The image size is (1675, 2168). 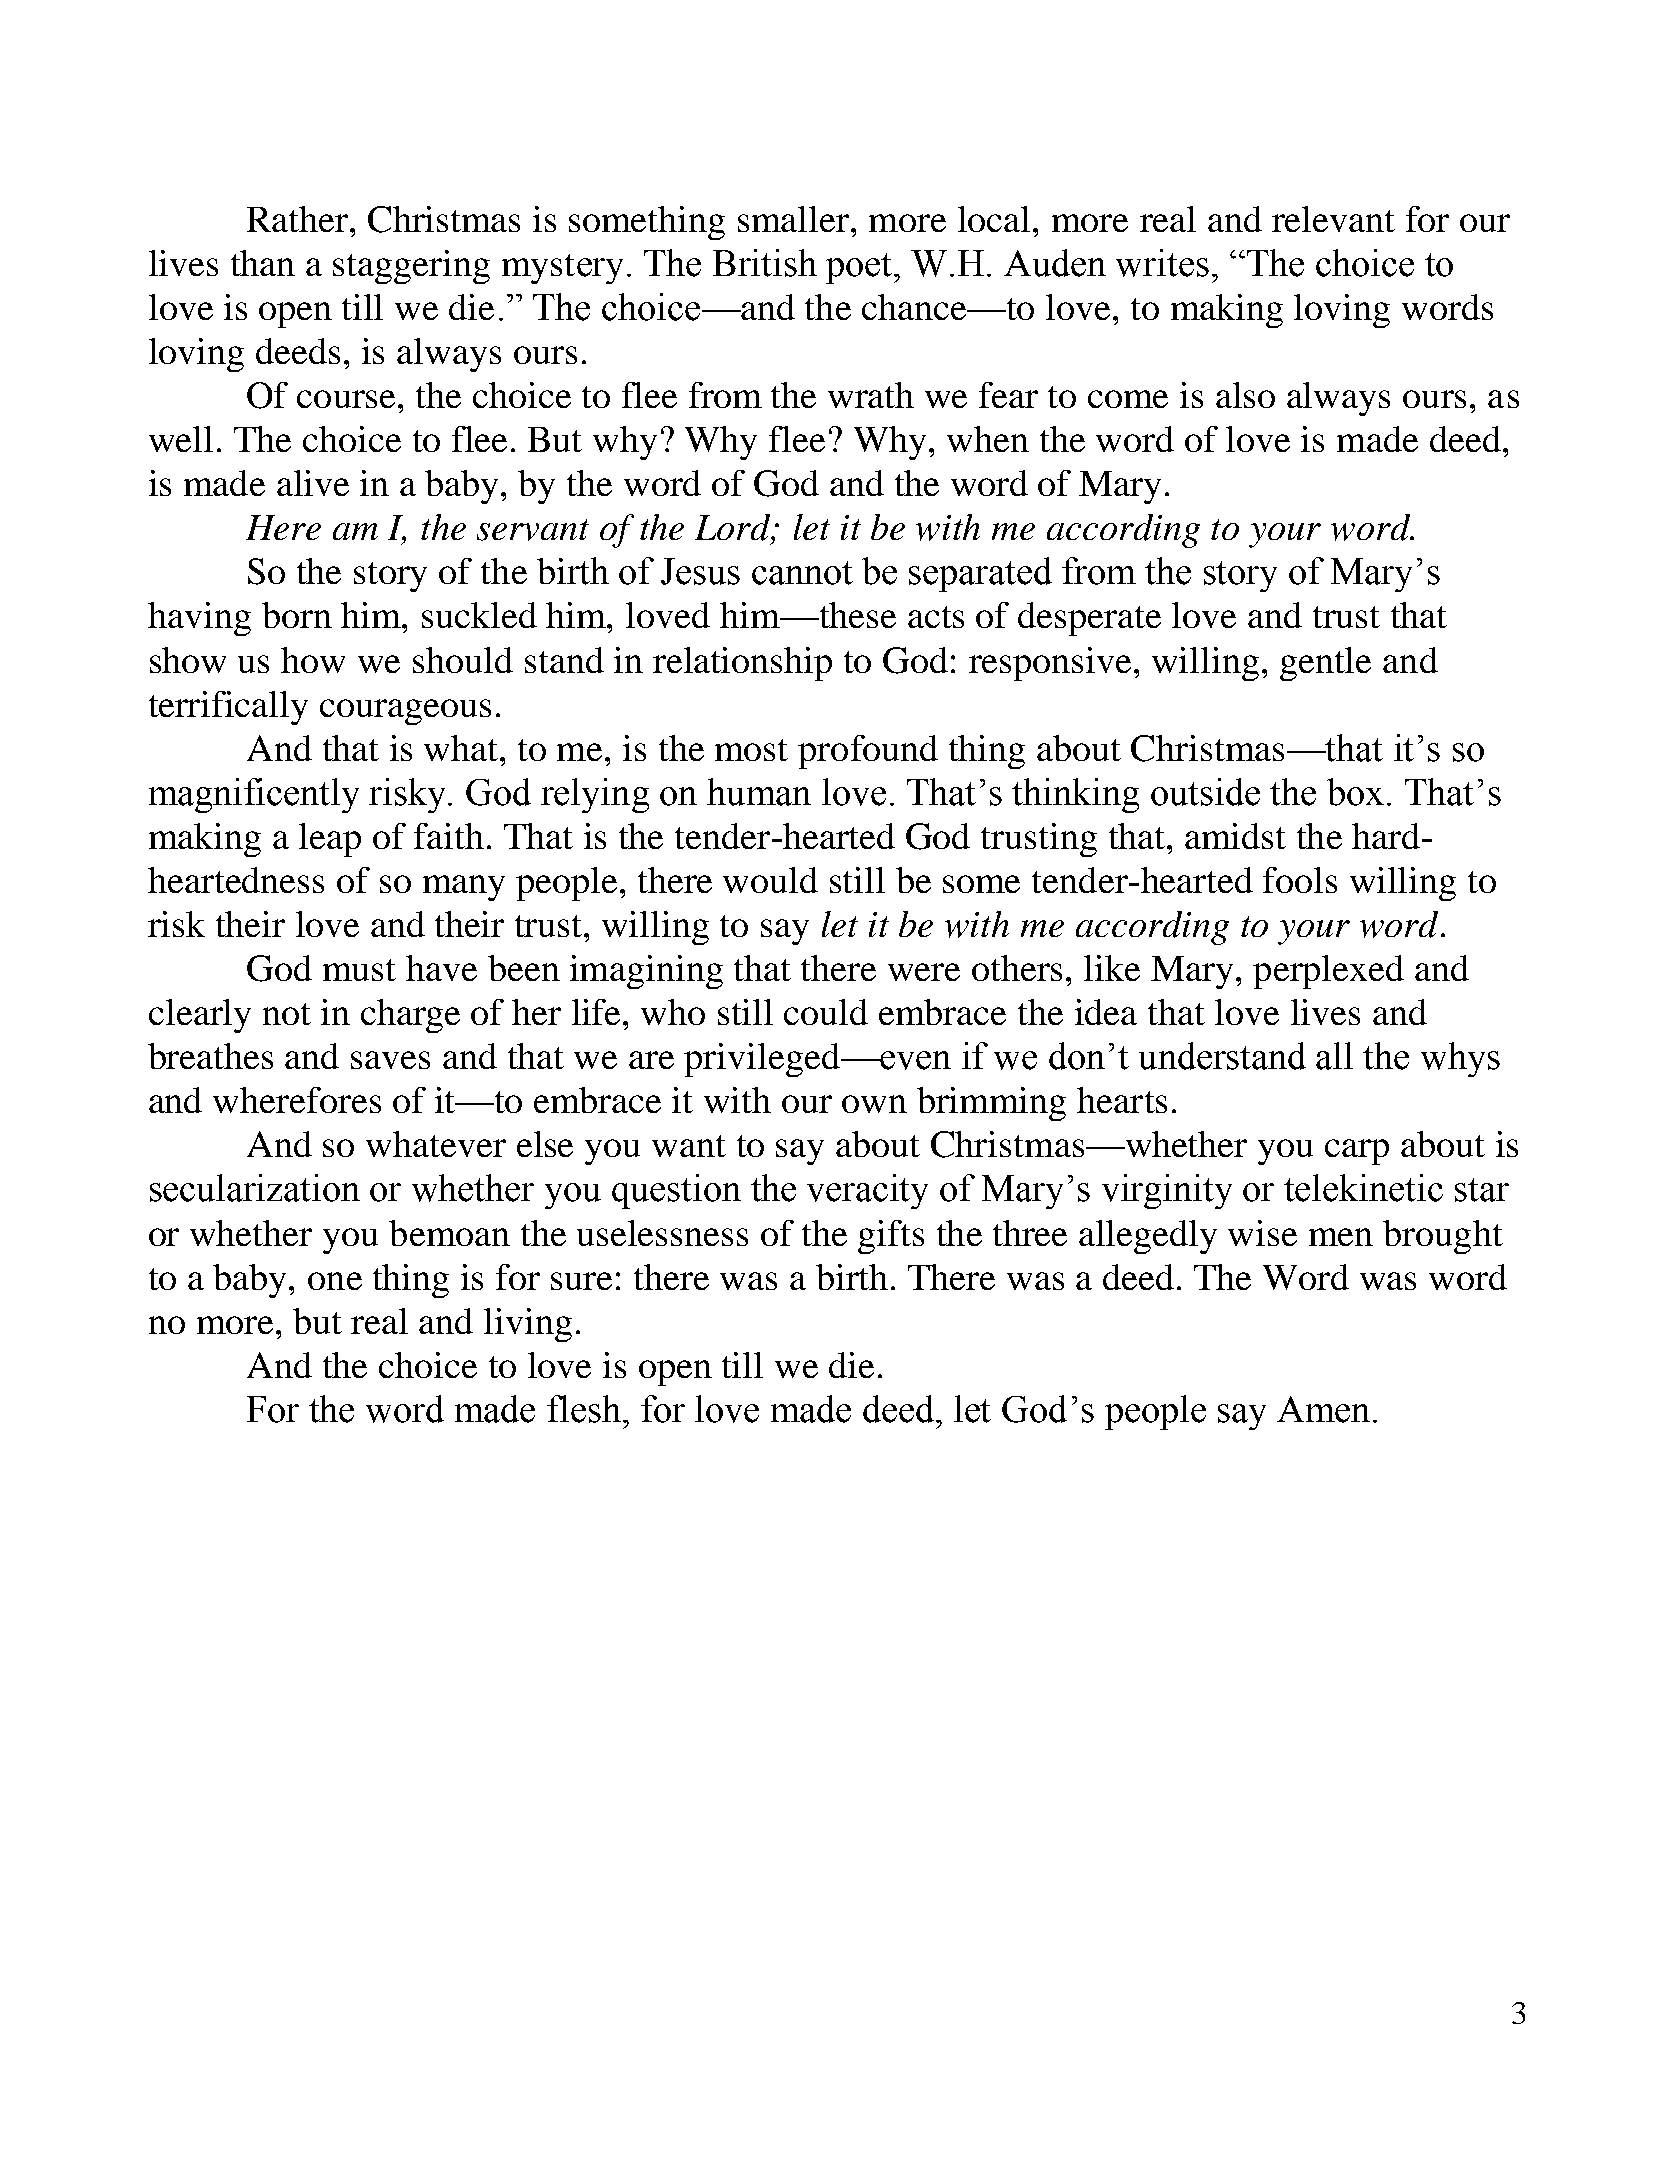 What do you see at coordinates (1333, 219) in the screenshot?
I see `relevant` at bounding box center [1333, 219].
